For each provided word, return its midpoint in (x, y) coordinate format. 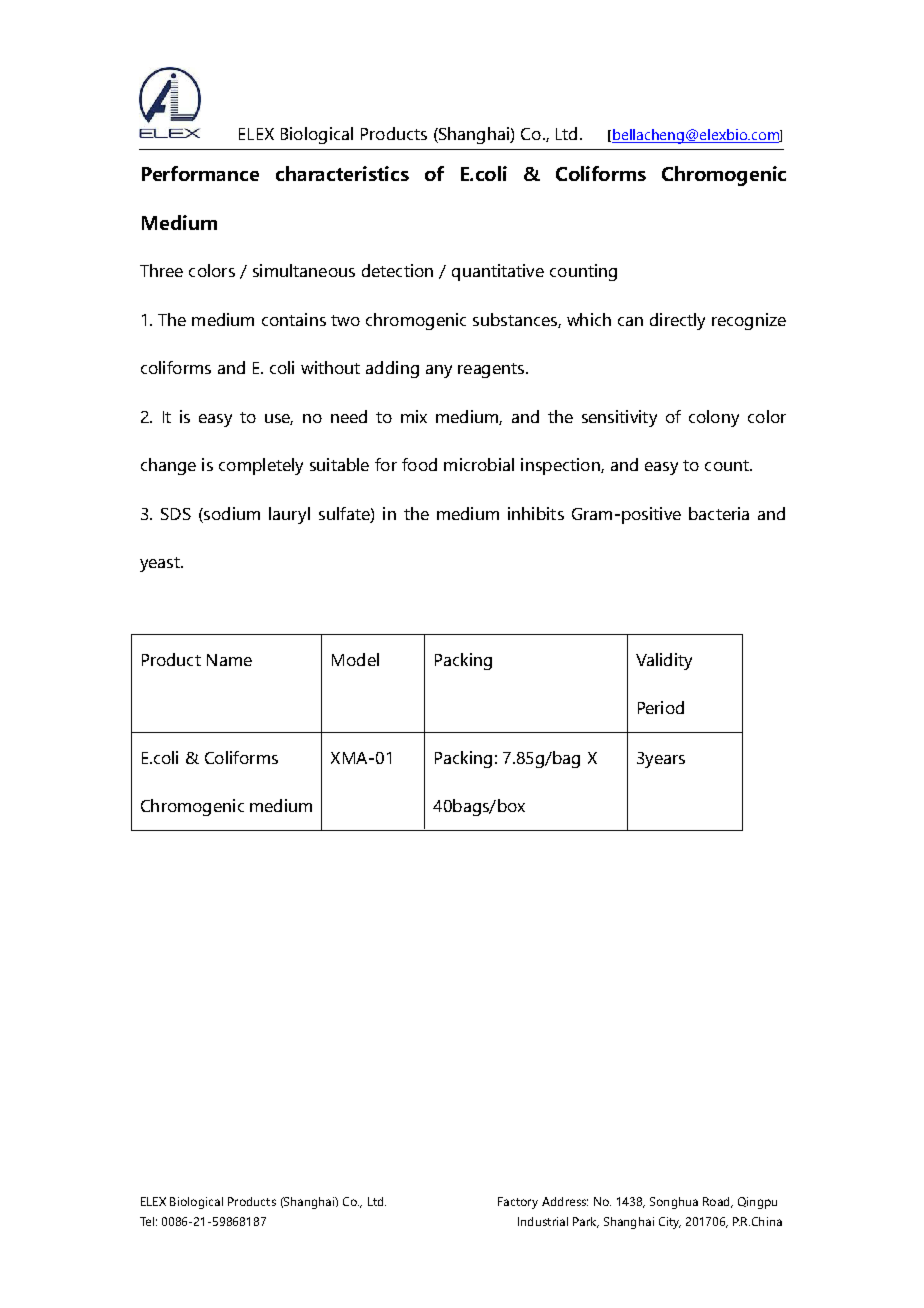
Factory (518, 1203)
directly (677, 321)
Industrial (543, 1221)
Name (229, 660)
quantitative (498, 272)
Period (661, 707)
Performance (200, 173)
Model (355, 659)
